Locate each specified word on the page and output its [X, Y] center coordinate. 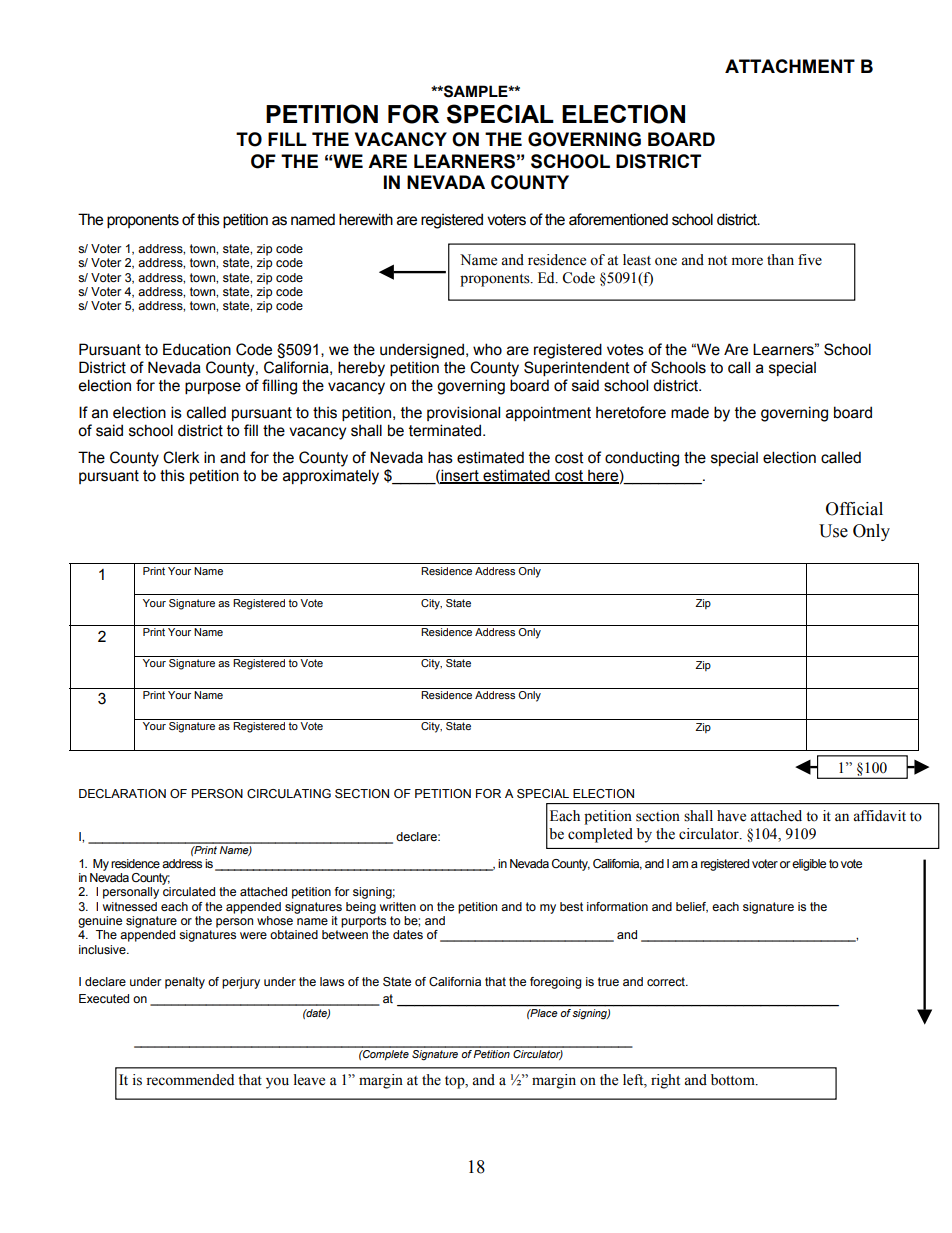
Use [833, 531]
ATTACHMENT [790, 66]
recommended [190, 1080]
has [440, 457]
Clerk [181, 457]
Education [197, 349]
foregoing [556, 983]
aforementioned [618, 219]
